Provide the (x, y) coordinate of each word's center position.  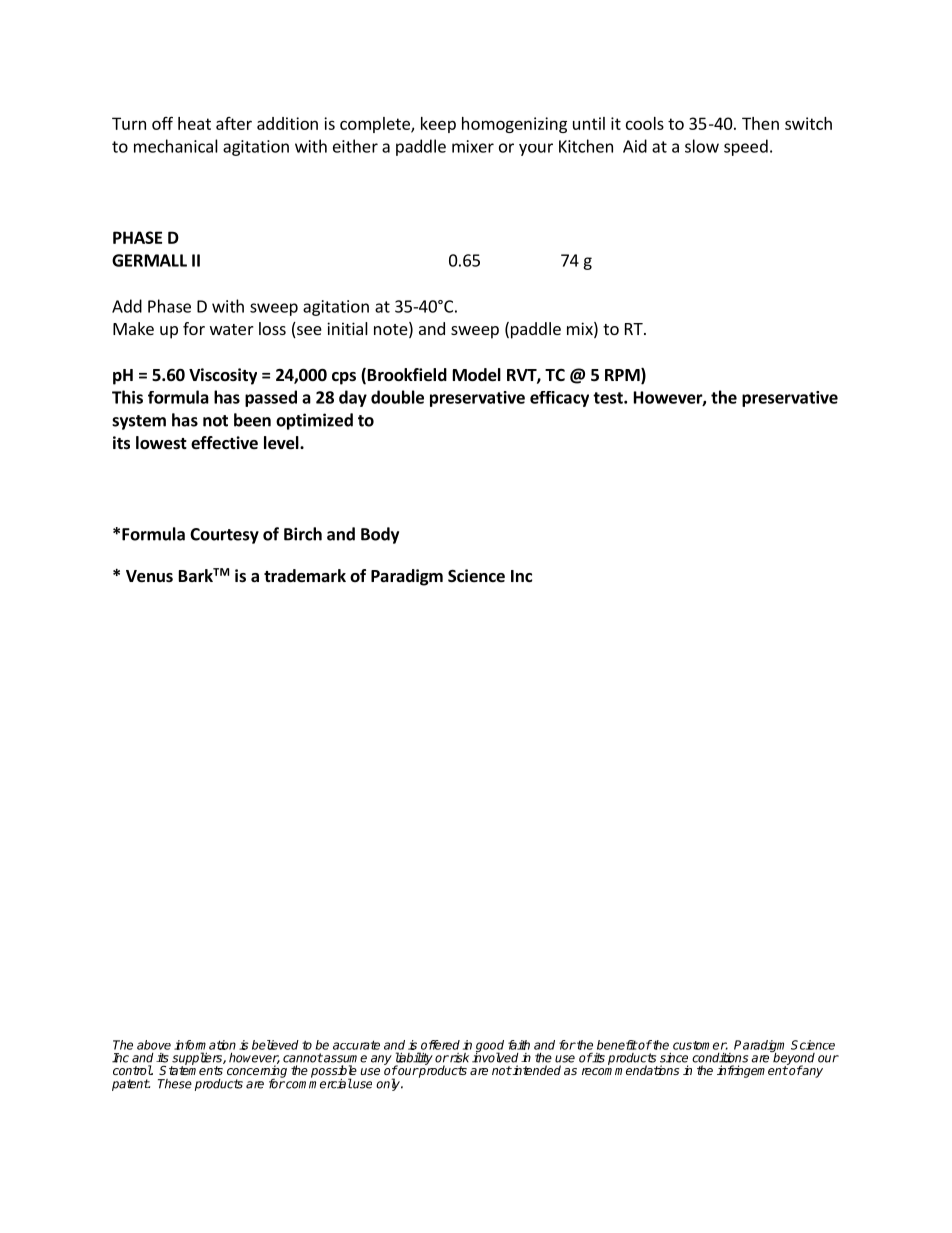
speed (746, 147)
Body (380, 535)
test (609, 398)
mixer (473, 146)
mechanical (176, 146)
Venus (149, 576)
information (205, 1045)
